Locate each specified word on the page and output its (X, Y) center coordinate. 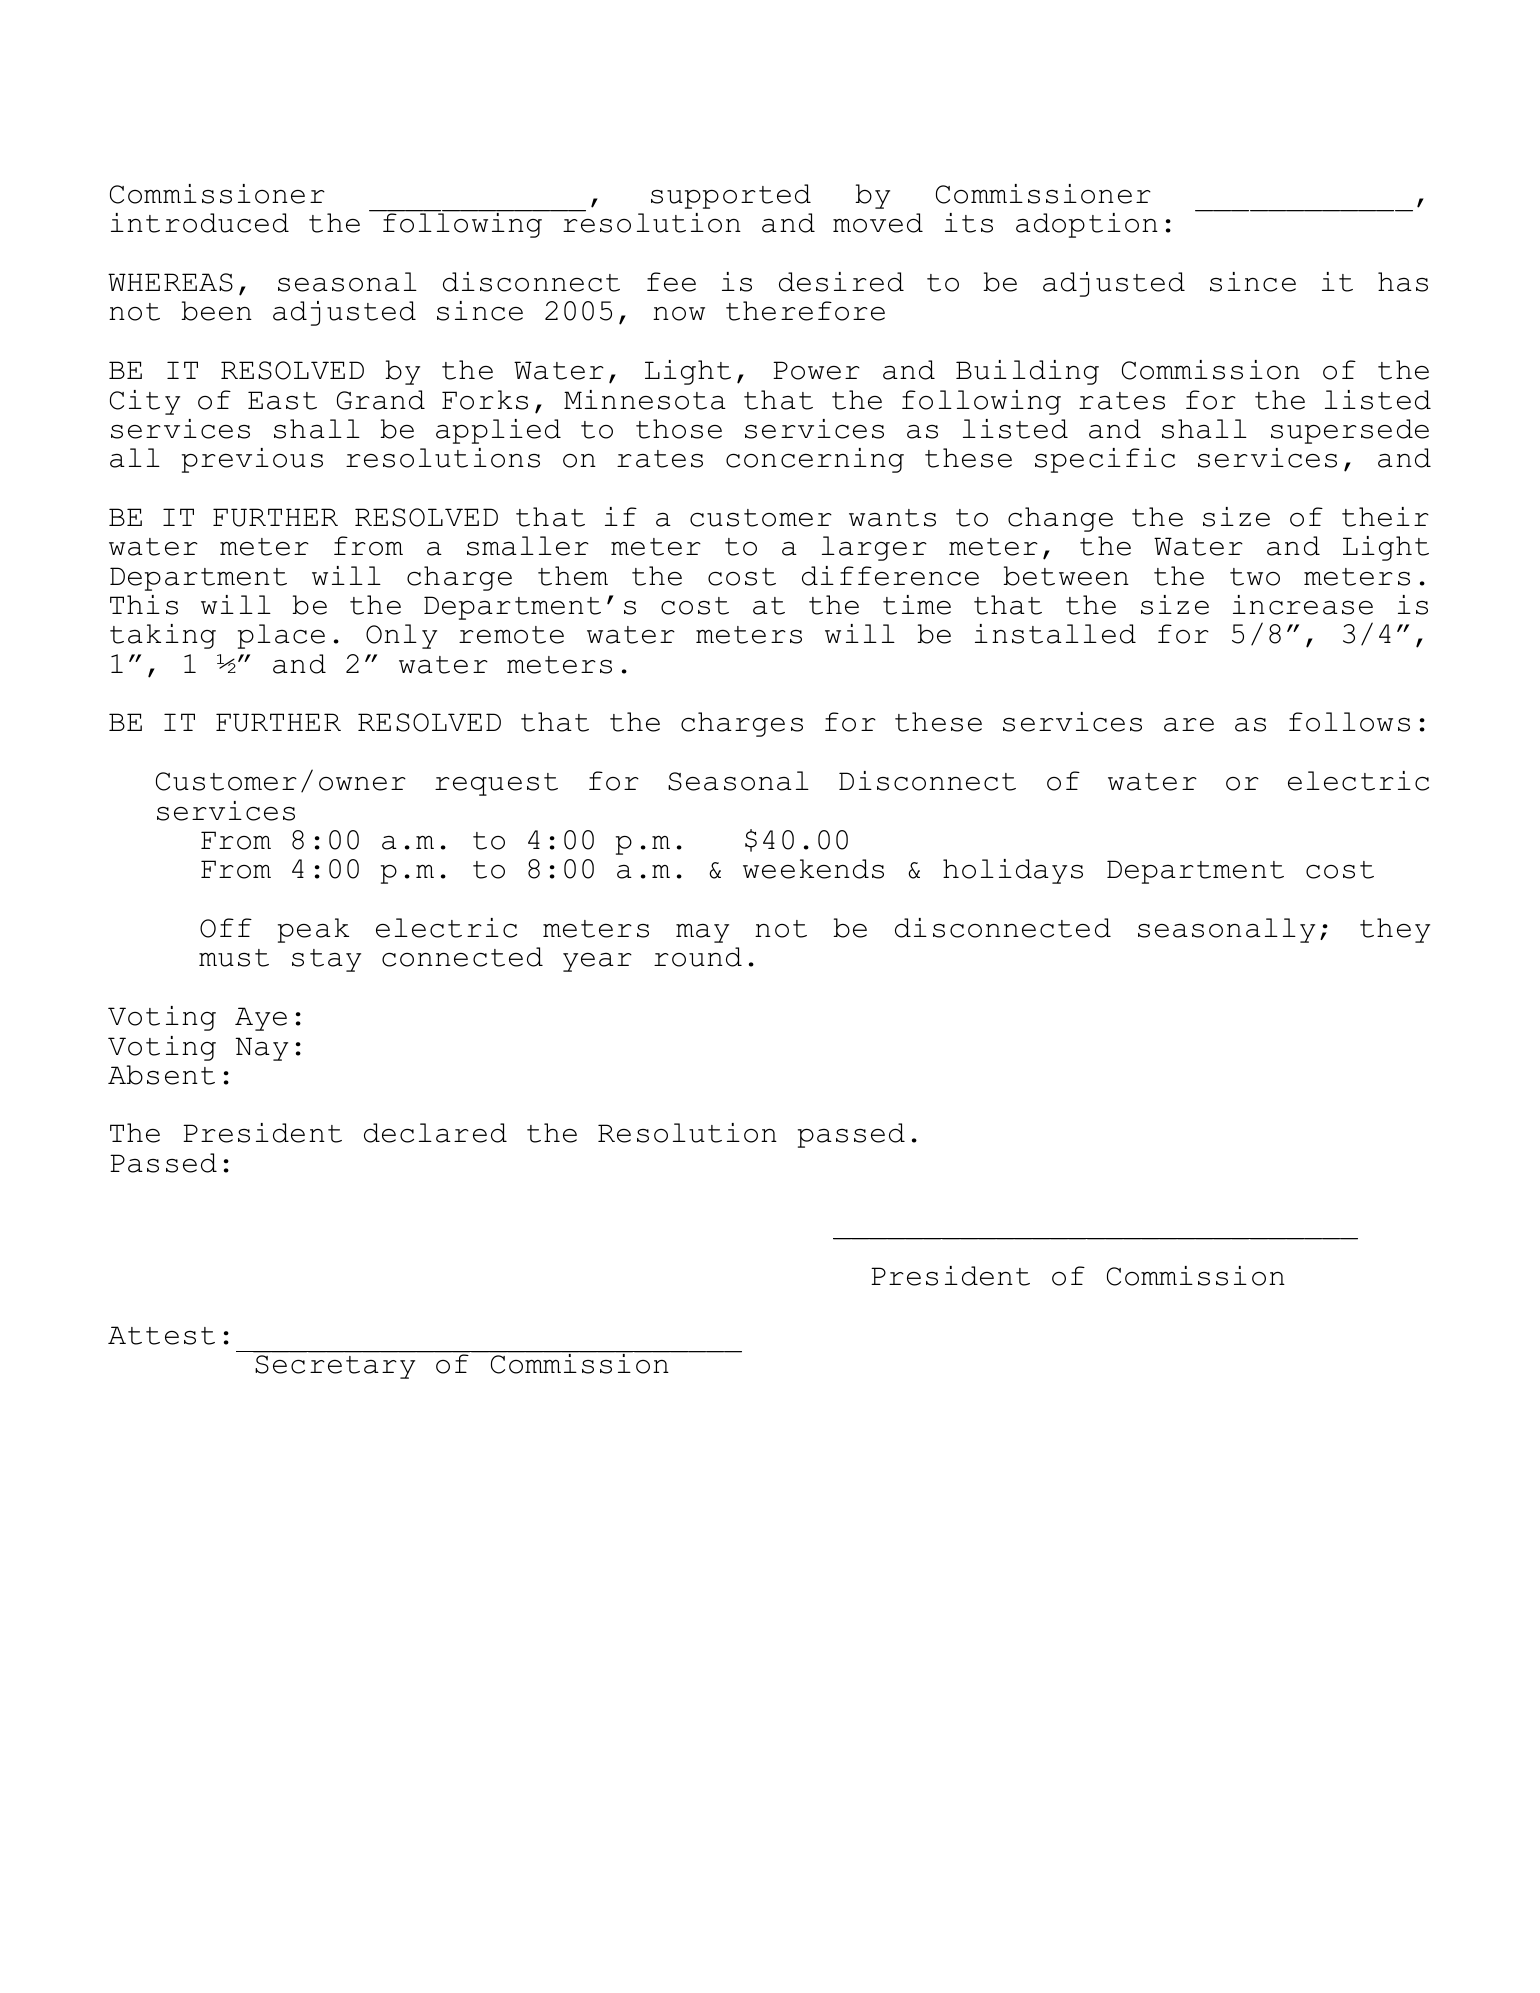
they (1395, 930)
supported (731, 196)
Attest (161, 1335)
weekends (813, 869)
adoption (1087, 225)
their (1385, 517)
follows (1349, 722)
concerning (815, 460)
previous (252, 460)
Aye (261, 1019)
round (698, 957)
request (496, 784)
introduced (200, 223)
